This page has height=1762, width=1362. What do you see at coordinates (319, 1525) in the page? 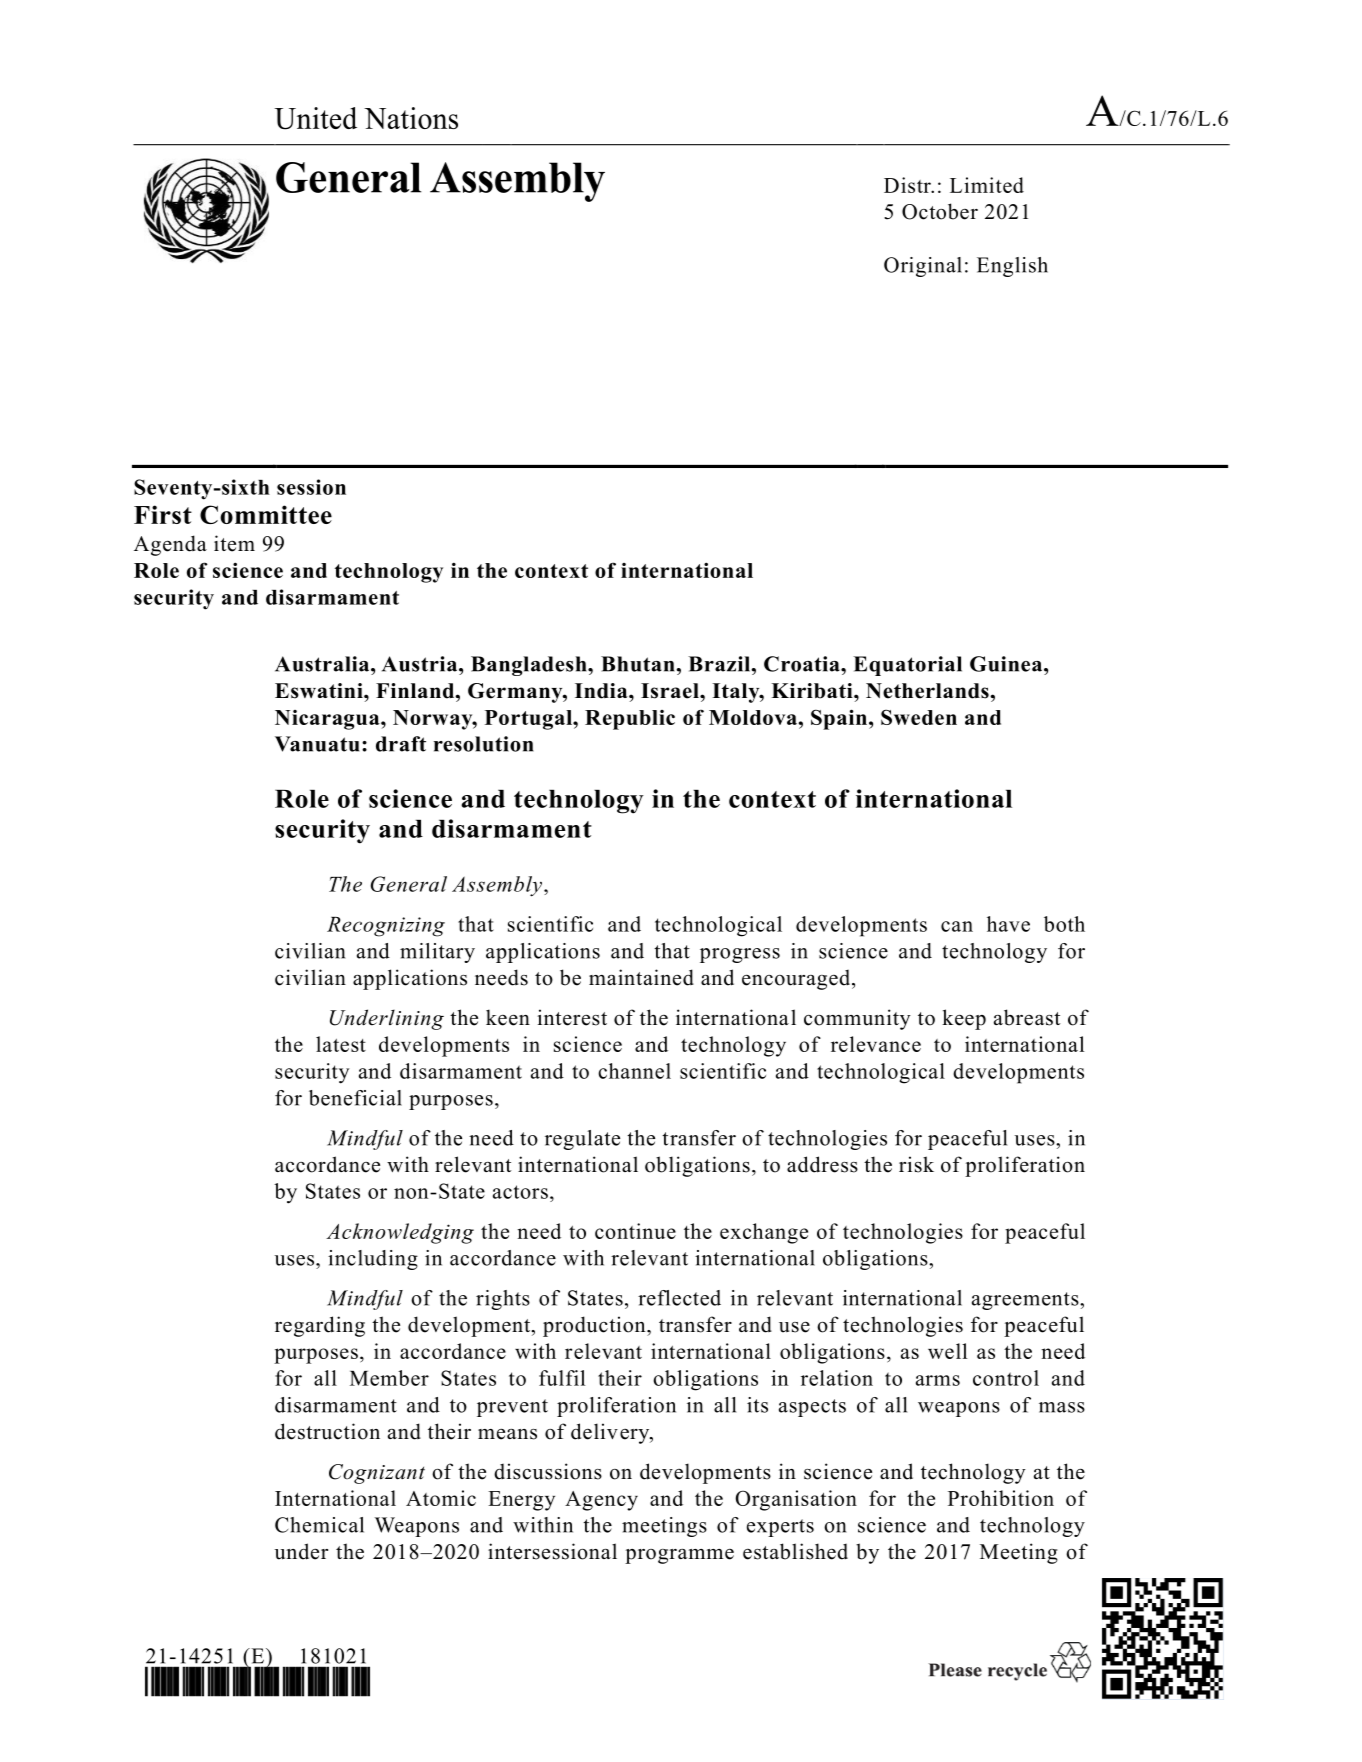
I see `Chemical` at bounding box center [319, 1525].
